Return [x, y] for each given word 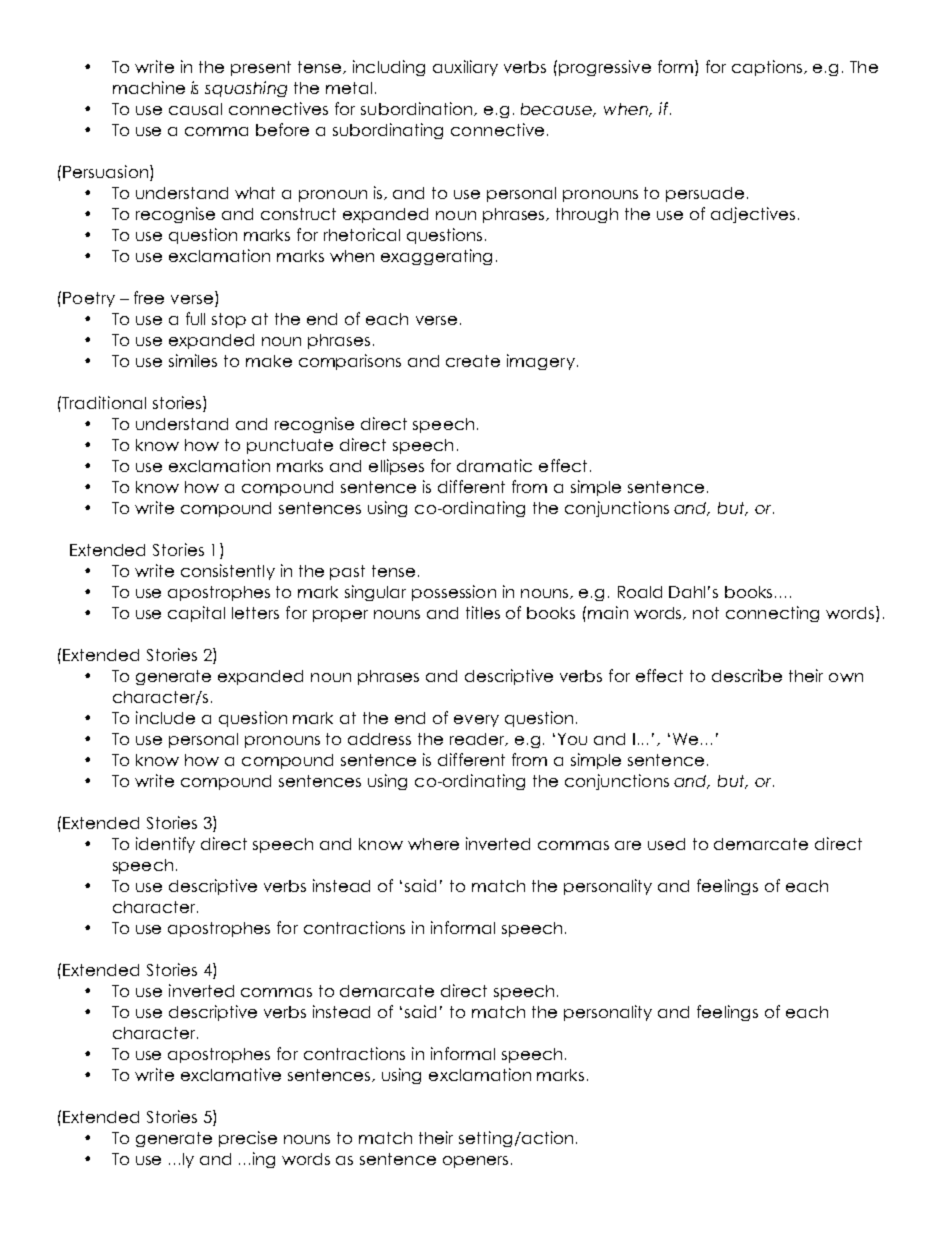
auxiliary [465, 68]
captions [768, 68]
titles [483, 612]
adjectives [753, 215]
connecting [772, 614]
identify [165, 845]
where [433, 844]
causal [195, 109]
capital [196, 614]
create [473, 361]
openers [475, 1162]
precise [248, 1139]
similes [193, 360]
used [666, 844]
